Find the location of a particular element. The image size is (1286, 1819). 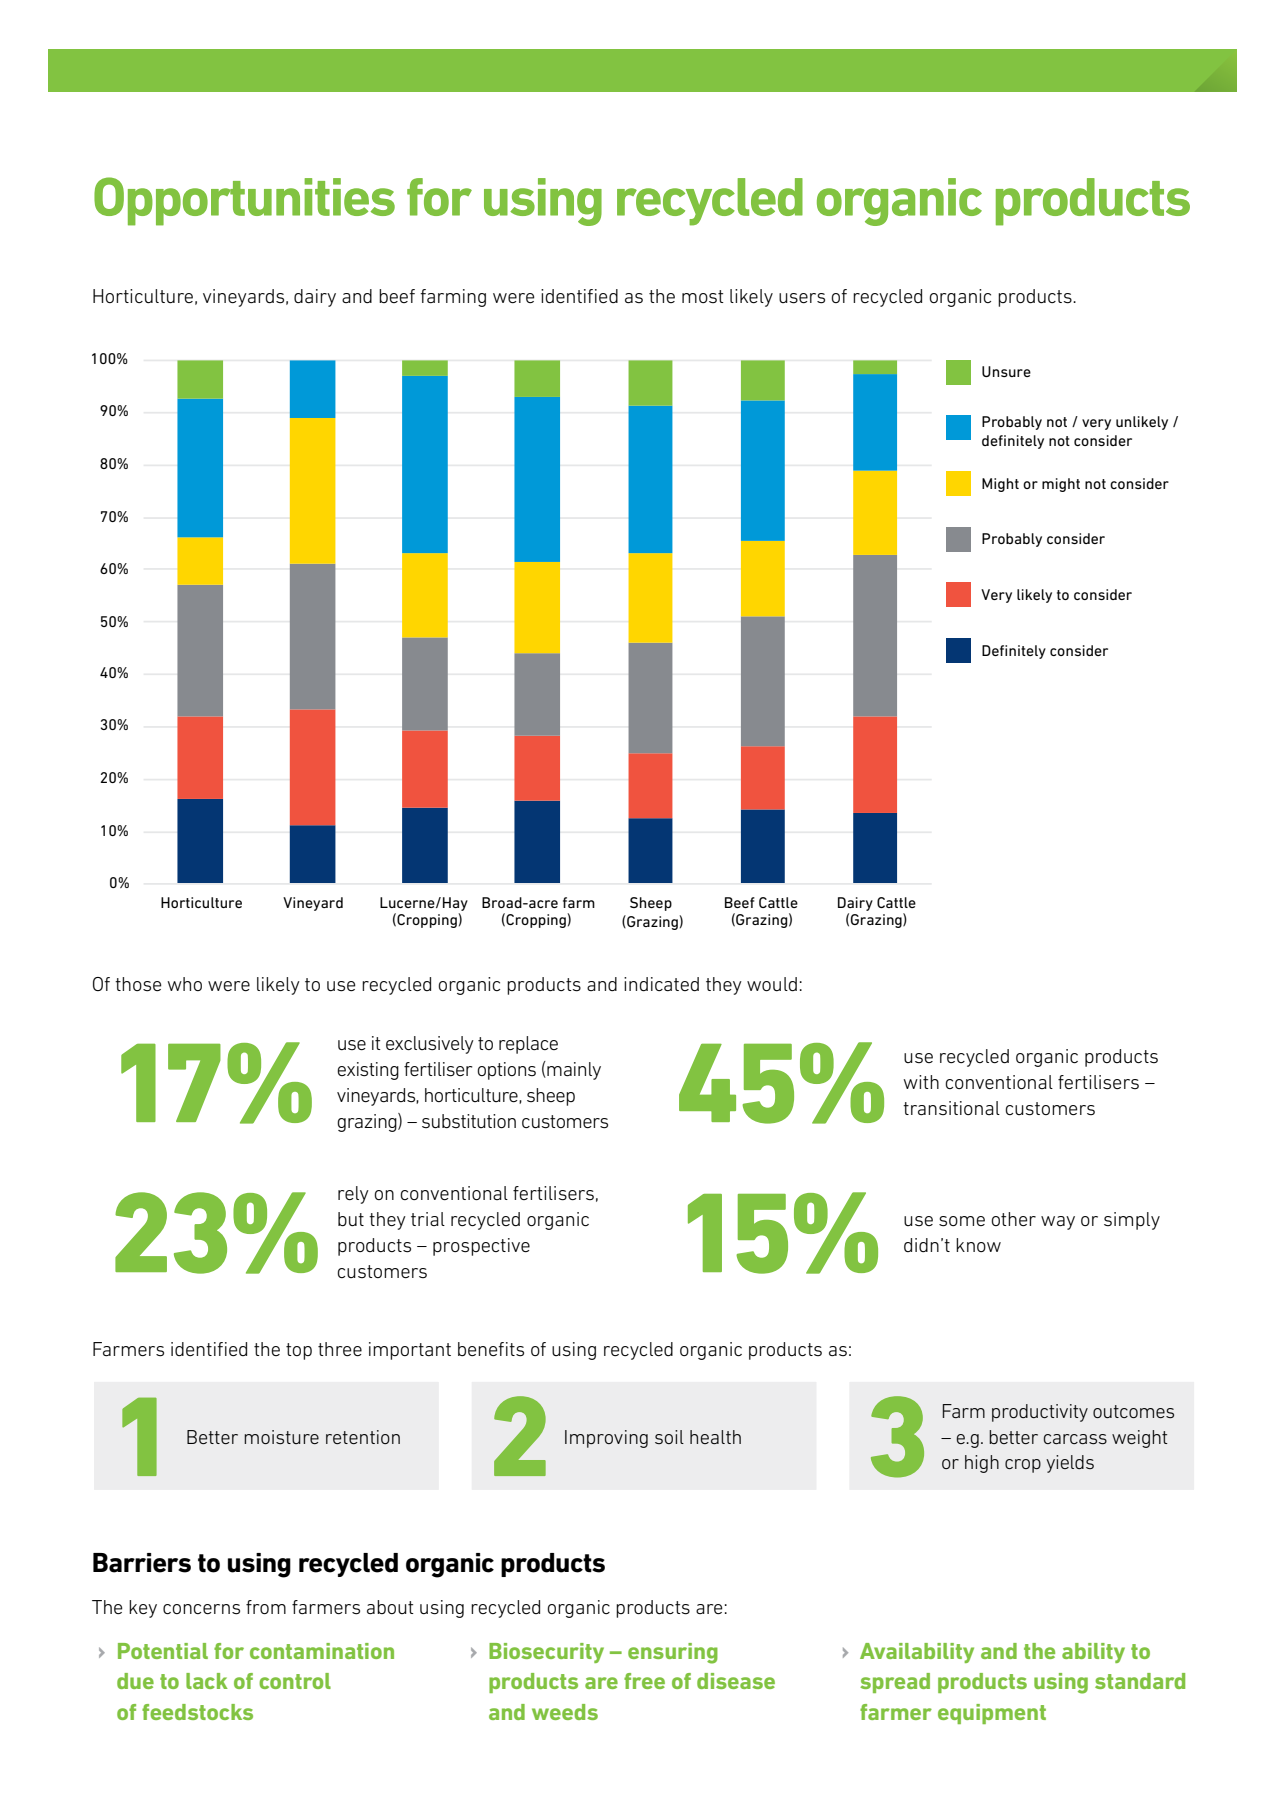

Opportunities is located at coordinates (244, 201).
